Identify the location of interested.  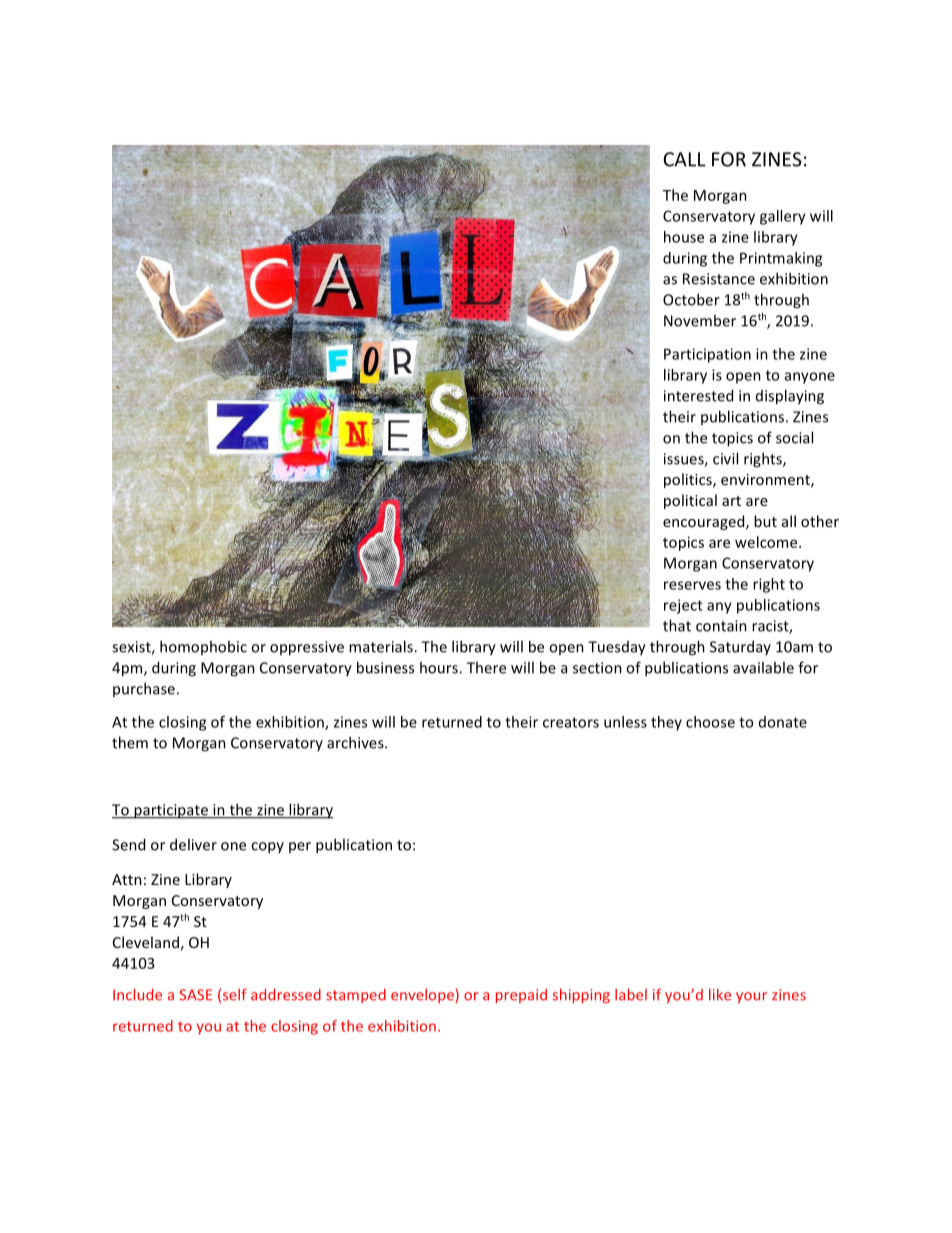
(698, 395).
